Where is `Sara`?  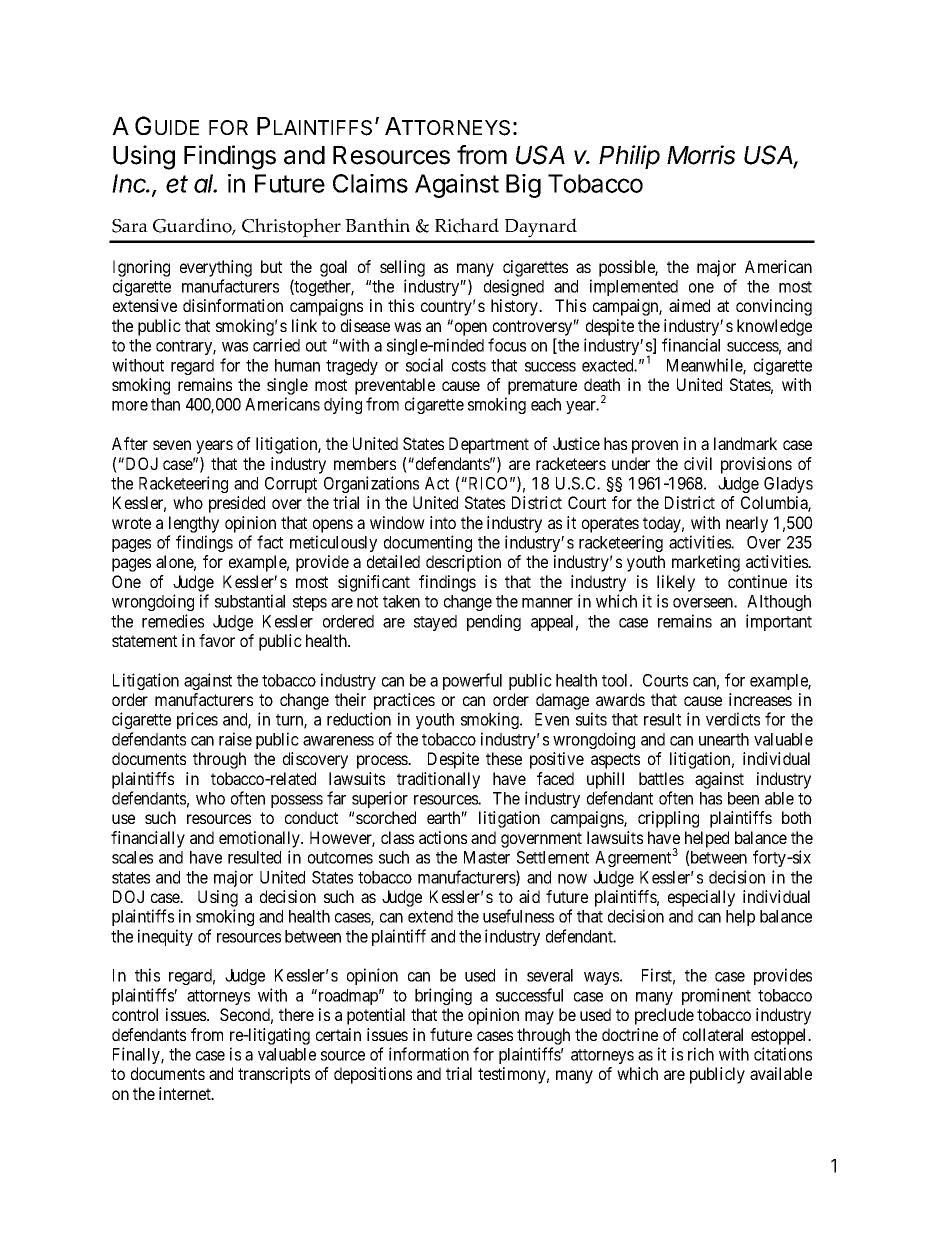 Sara is located at coordinates (130, 226).
